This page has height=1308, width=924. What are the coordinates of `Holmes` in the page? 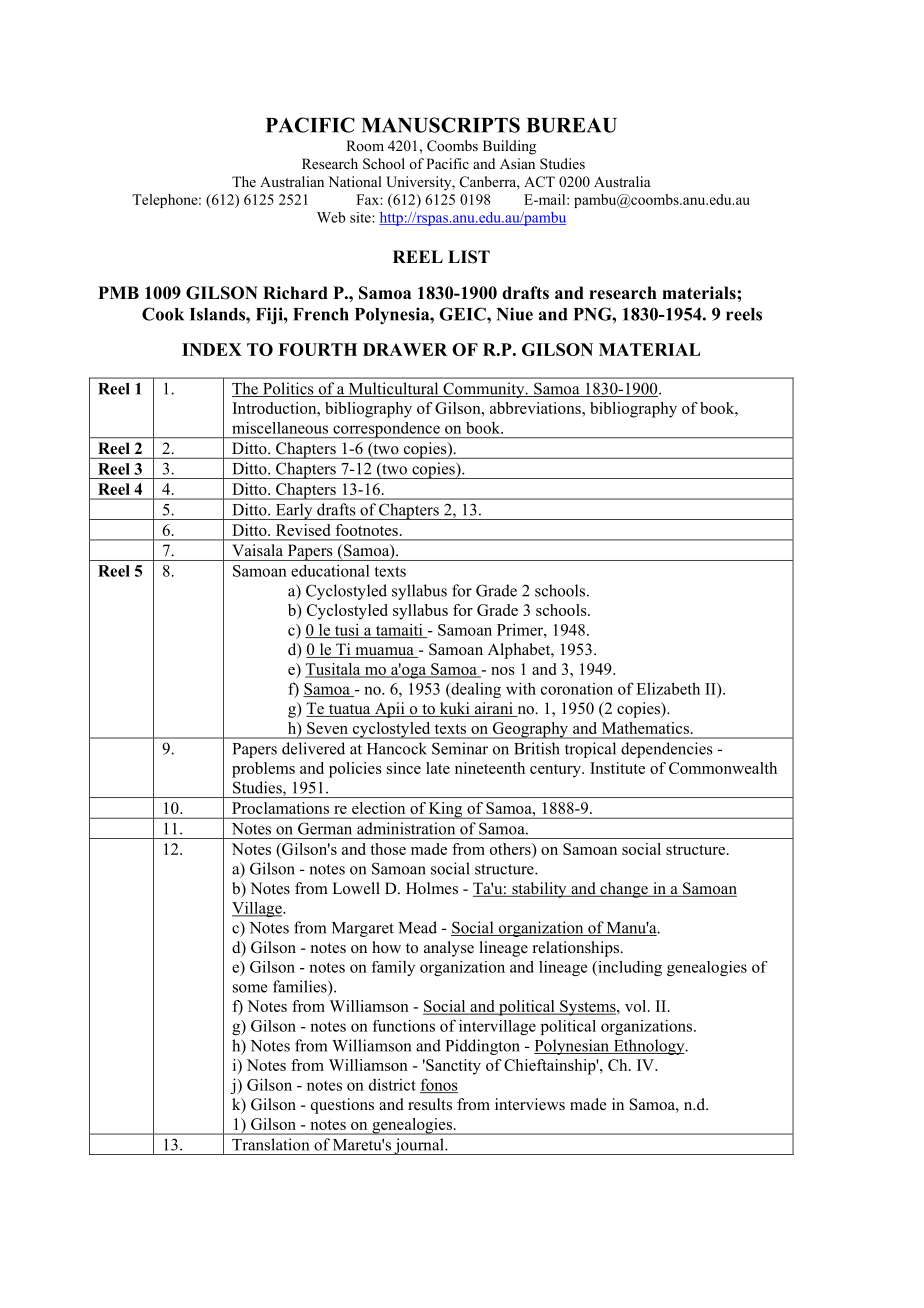 It's located at (432, 888).
